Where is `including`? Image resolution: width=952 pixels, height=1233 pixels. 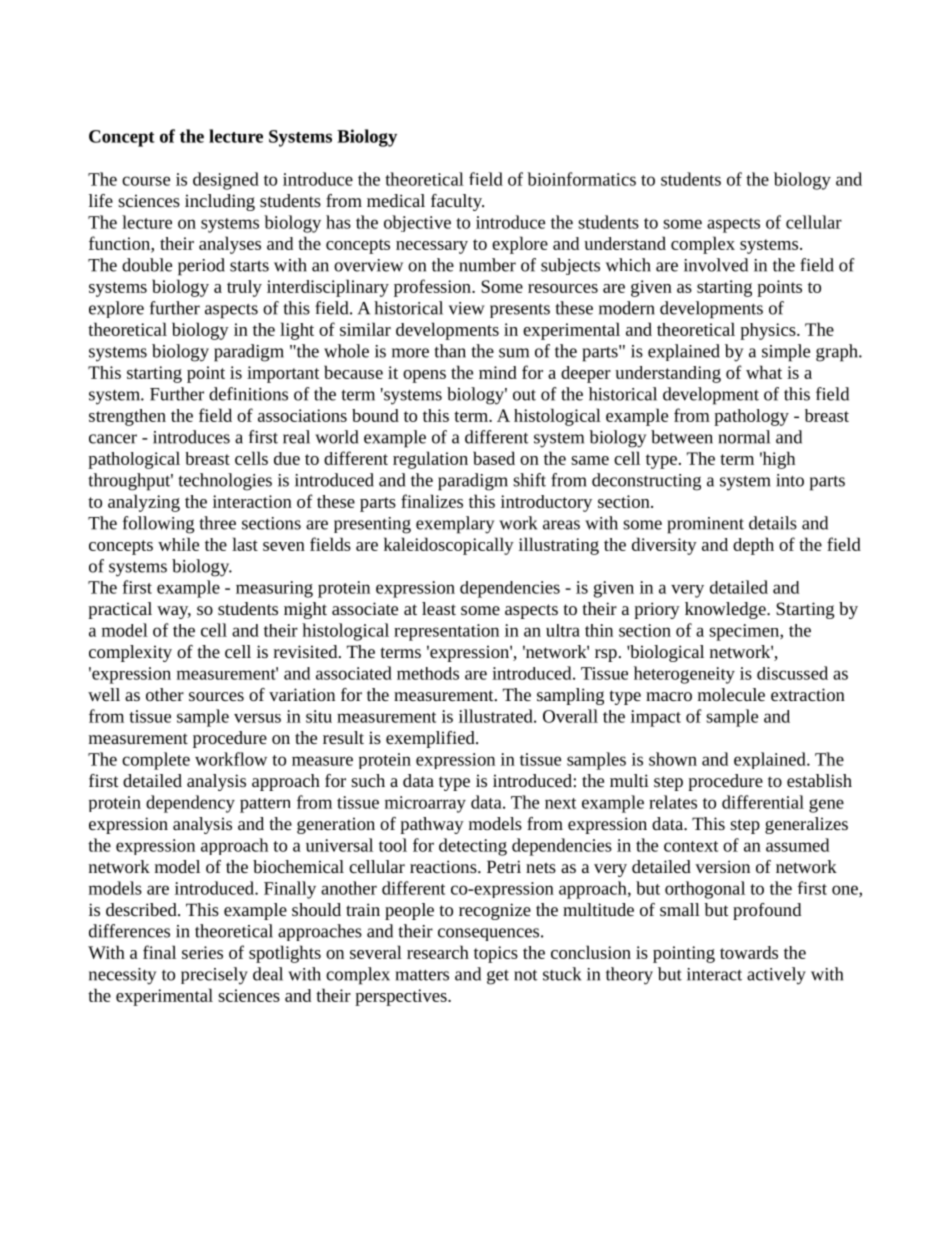 including is located at coordinates (220, 202).
